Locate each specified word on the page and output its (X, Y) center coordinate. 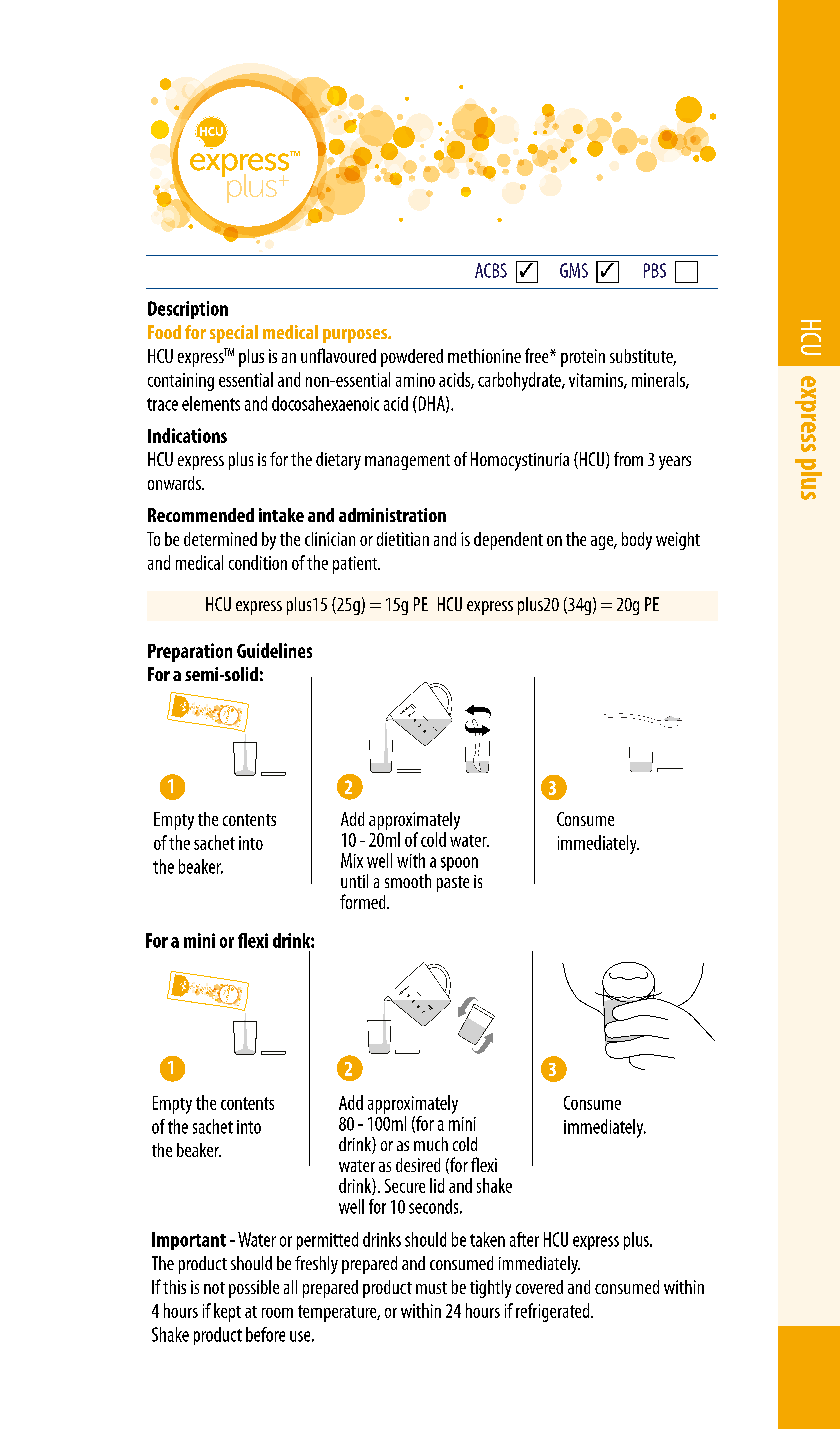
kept (227, 1312)
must (431, 1288)
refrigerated (554, 1312)
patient (356, 565)
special (234, 334)
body (637, 541)
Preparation (190, 652)
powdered (412, 358)
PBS (655, 270)
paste (453, 884)
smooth (408, 881)
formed (364, 901)
